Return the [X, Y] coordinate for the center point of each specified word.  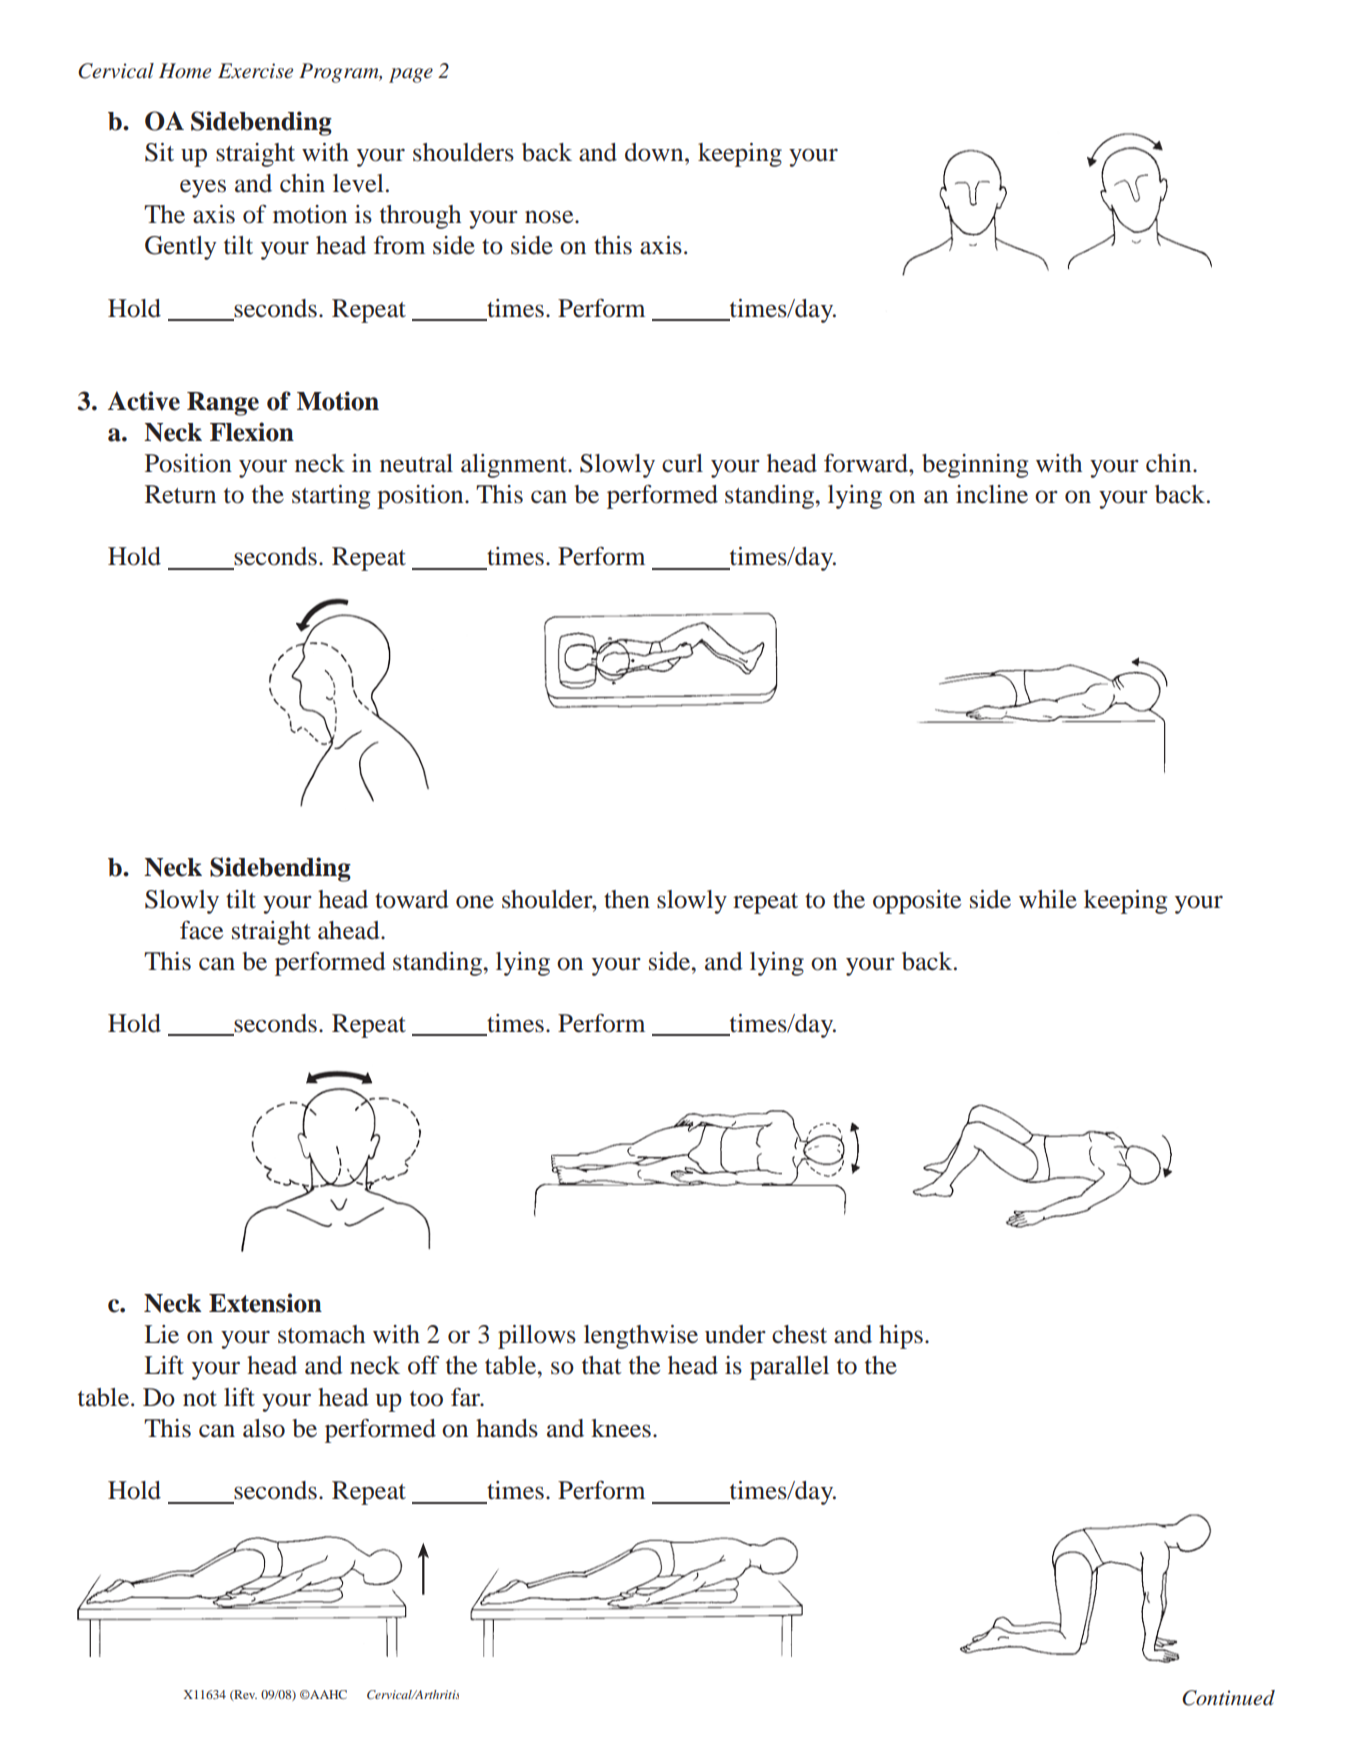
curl [682, 463]
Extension [265, 1303]
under [735, 1334]
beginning [975, 466]
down [655, 152]
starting [331, 497]
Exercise [255, 71]
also [264, 1428]
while [1048, 899]
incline [992, 494]
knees [621, 1428]
